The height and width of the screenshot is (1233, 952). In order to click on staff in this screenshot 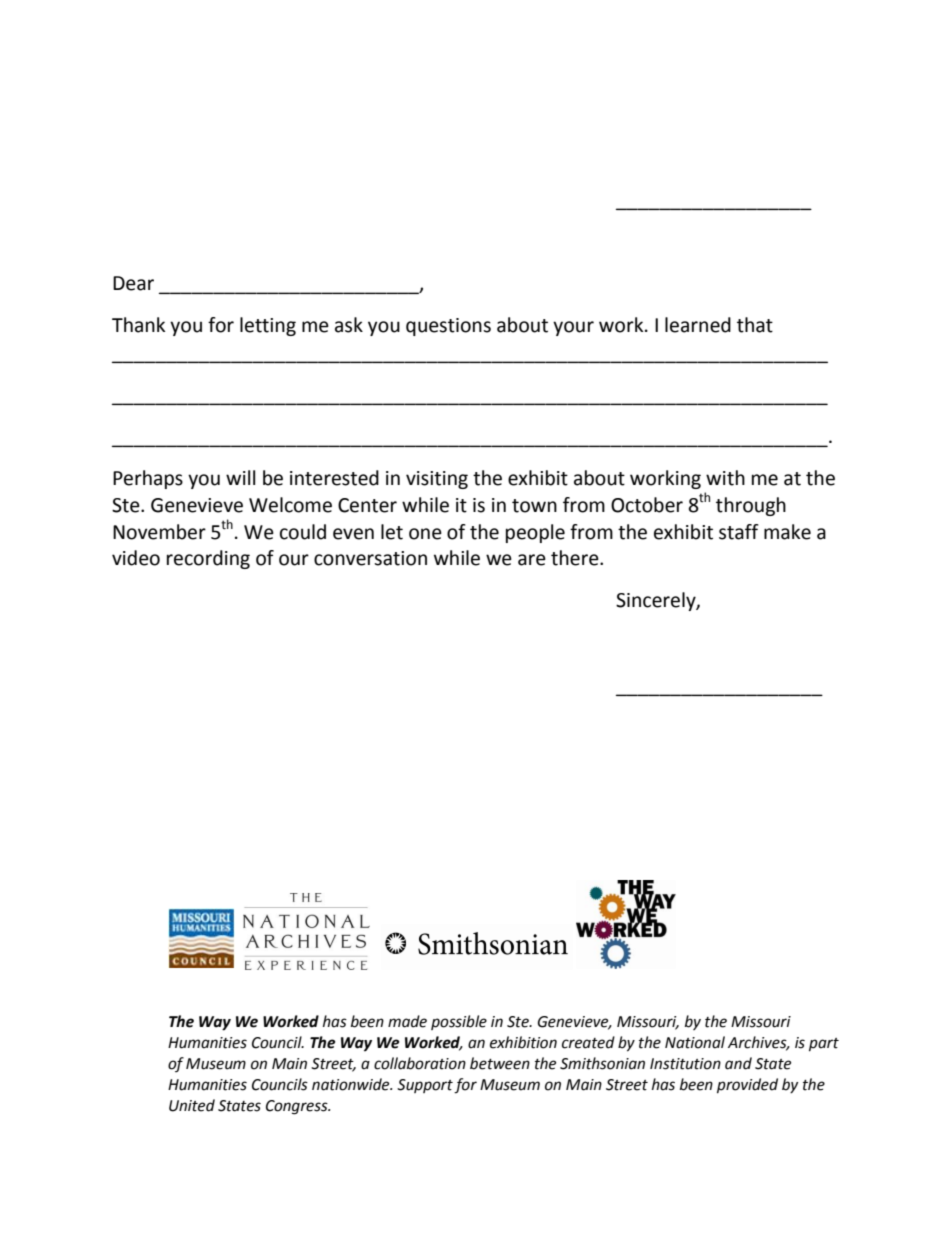, I will do `click(739, 532)`.
